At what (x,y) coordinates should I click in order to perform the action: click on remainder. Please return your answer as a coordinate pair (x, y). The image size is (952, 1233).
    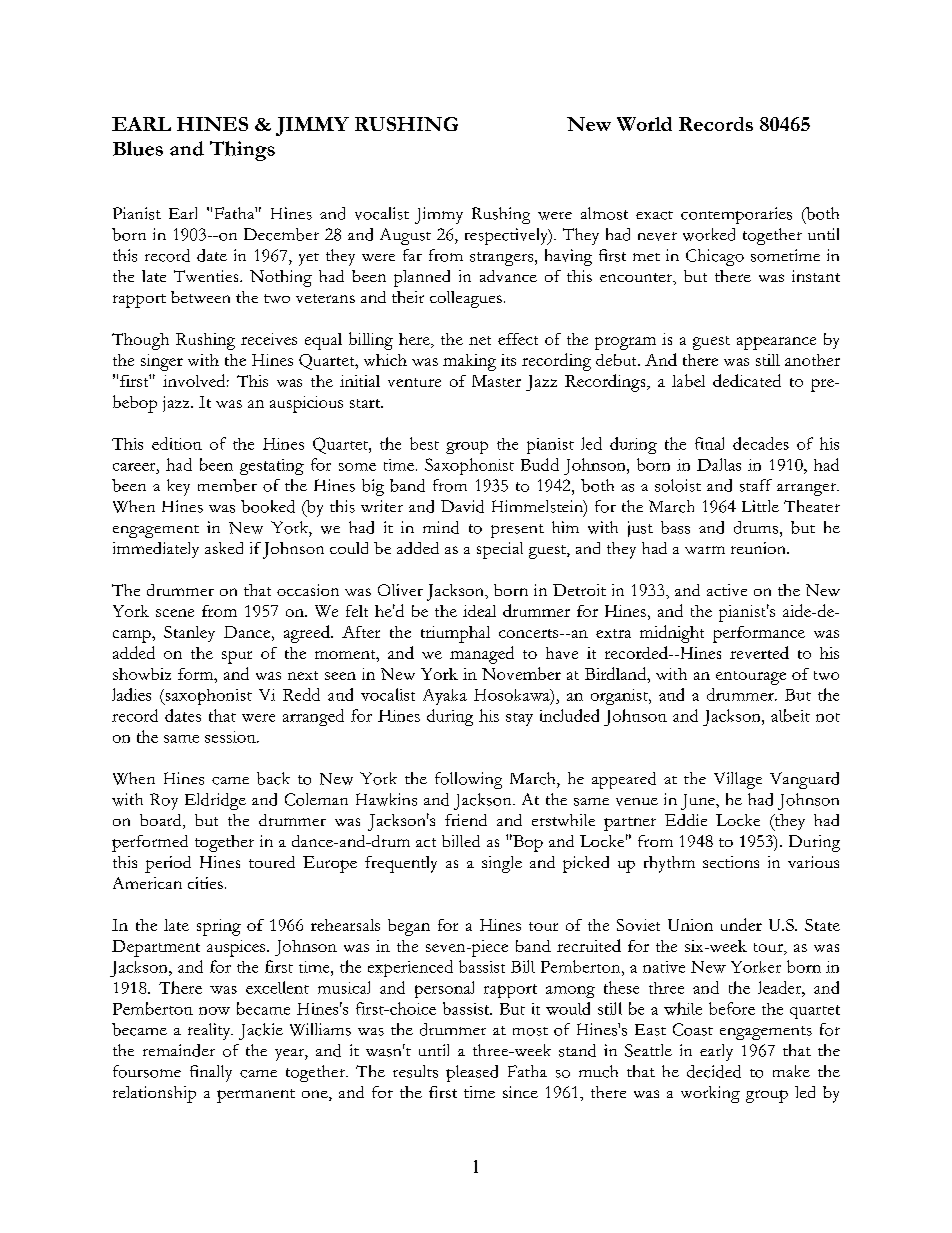
    Looking at the image, I should click on (179, 1050).
